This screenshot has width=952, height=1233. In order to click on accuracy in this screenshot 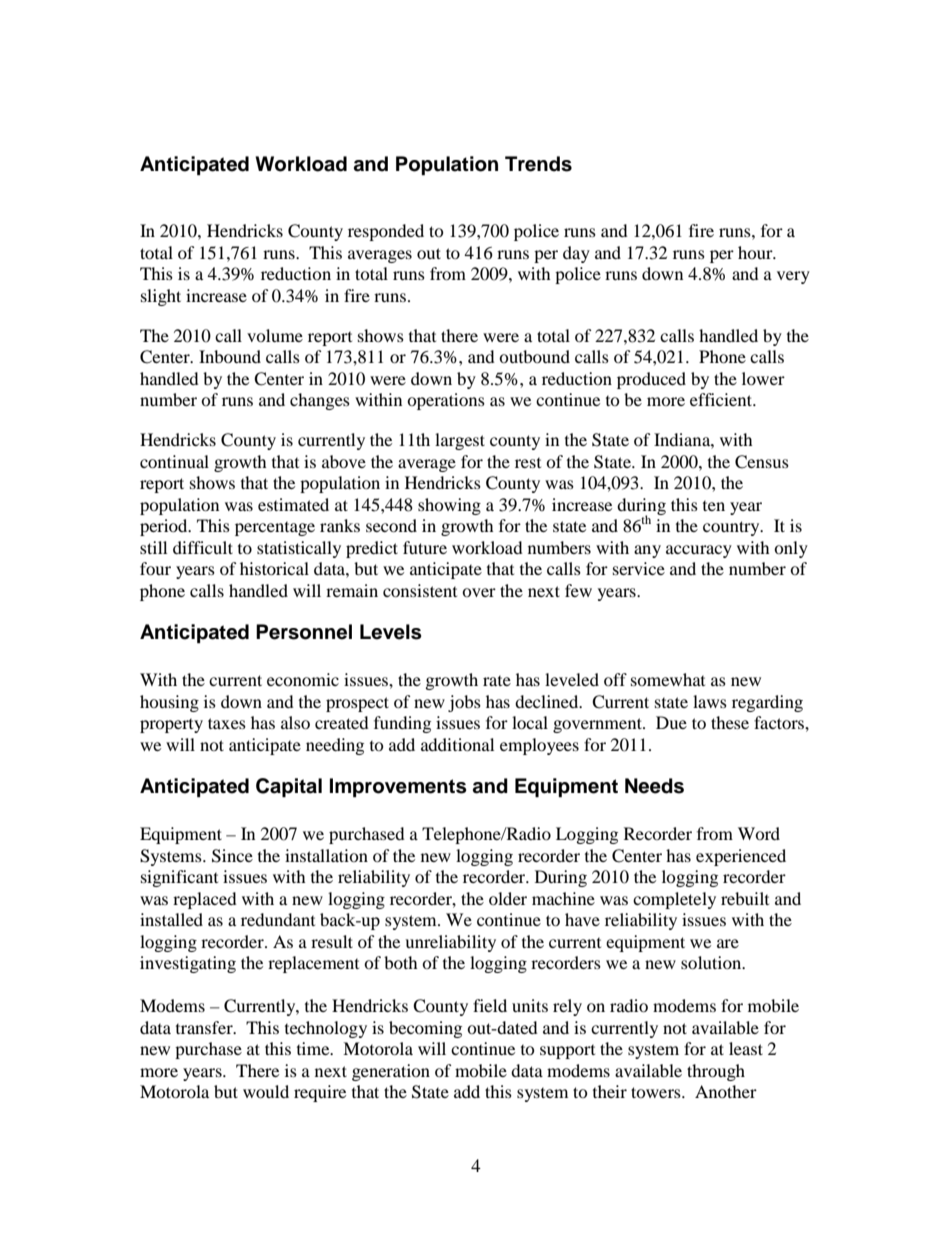, I will do `click(699, 551)`.
